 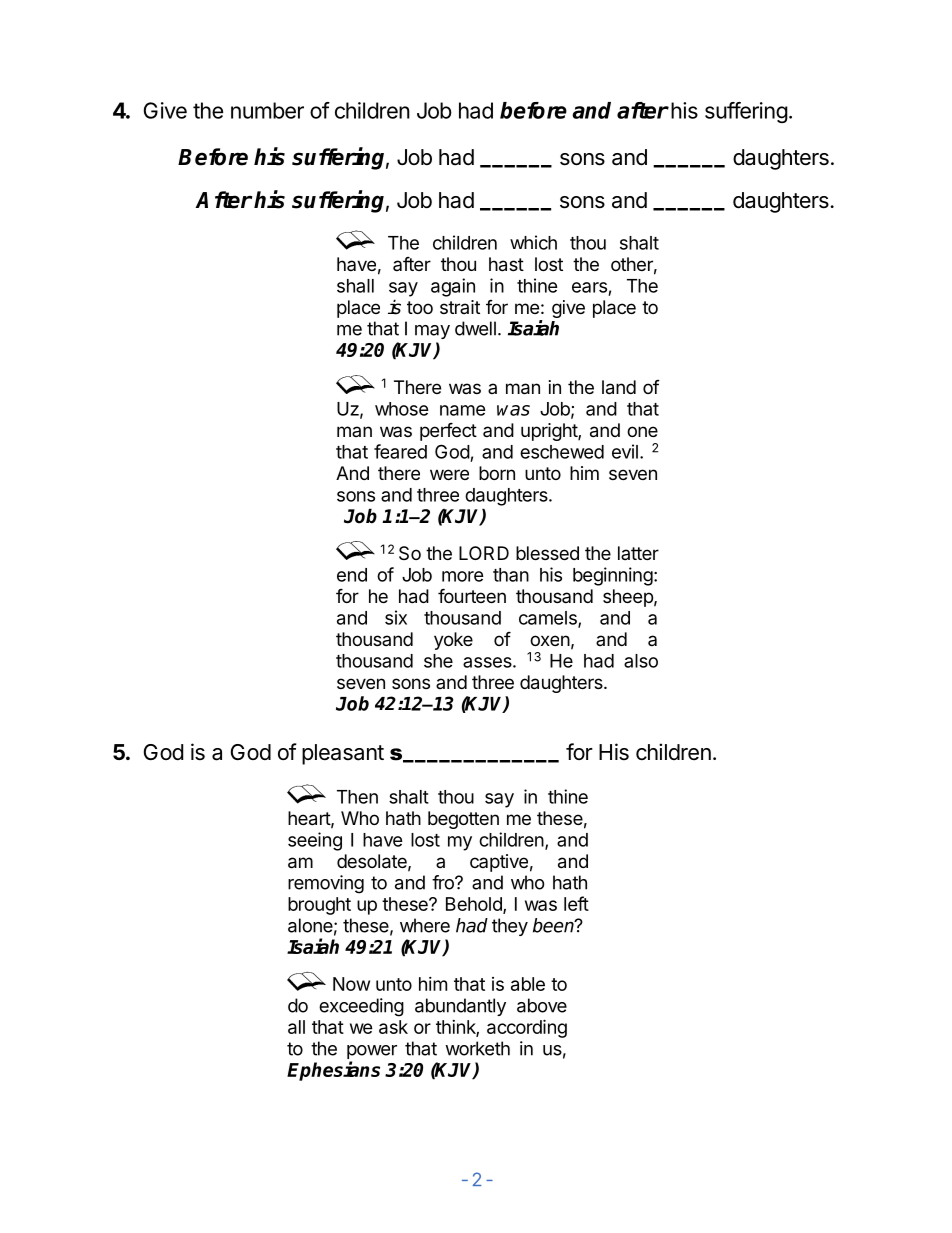 What do you see at coordinates (576, 903) in the document?
I see `left` at bounding box center [576, 903].
